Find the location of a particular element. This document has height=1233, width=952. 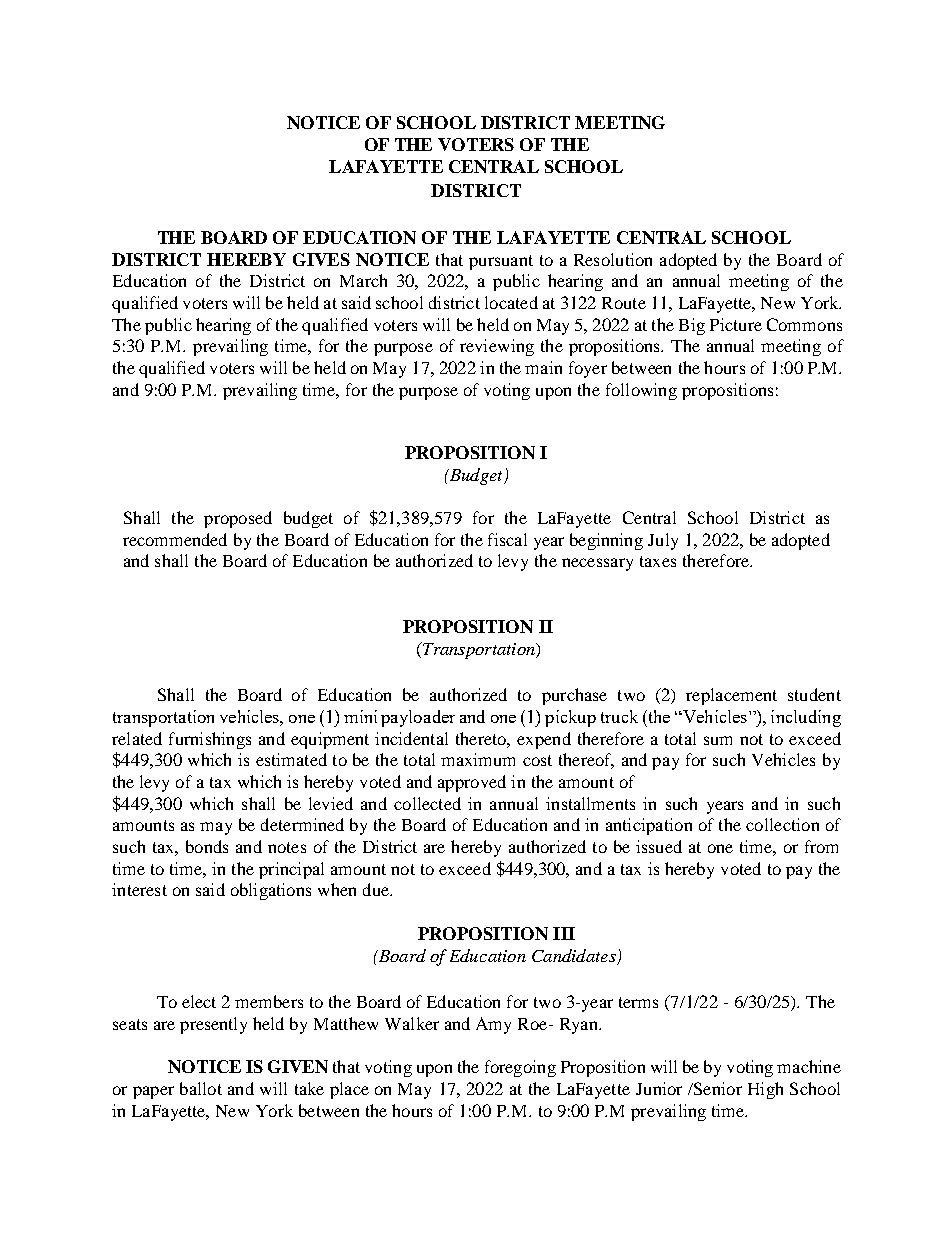

ballot is located at coordinates (201, 1088).
